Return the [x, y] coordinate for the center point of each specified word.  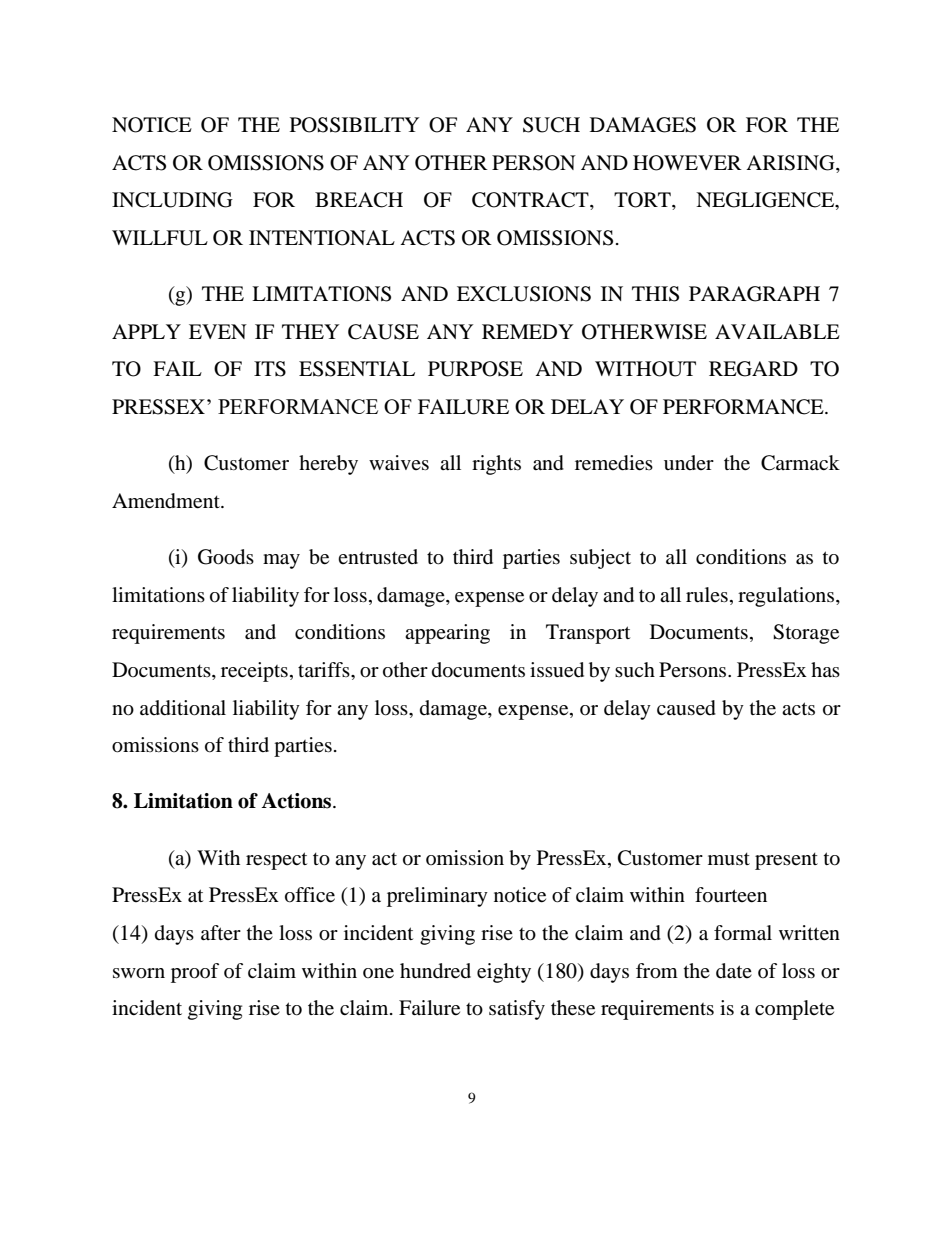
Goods [226, 557]
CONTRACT [531, 201]
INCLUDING [172, 200]
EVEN [218, 331]
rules [707, 595]
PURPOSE [475, 369]
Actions [297, 801]
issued [557, 670]
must [729, 859]
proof [195, 973]
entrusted [378, 557]
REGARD [753, 369]
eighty [504, 973]
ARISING [791, 164]
